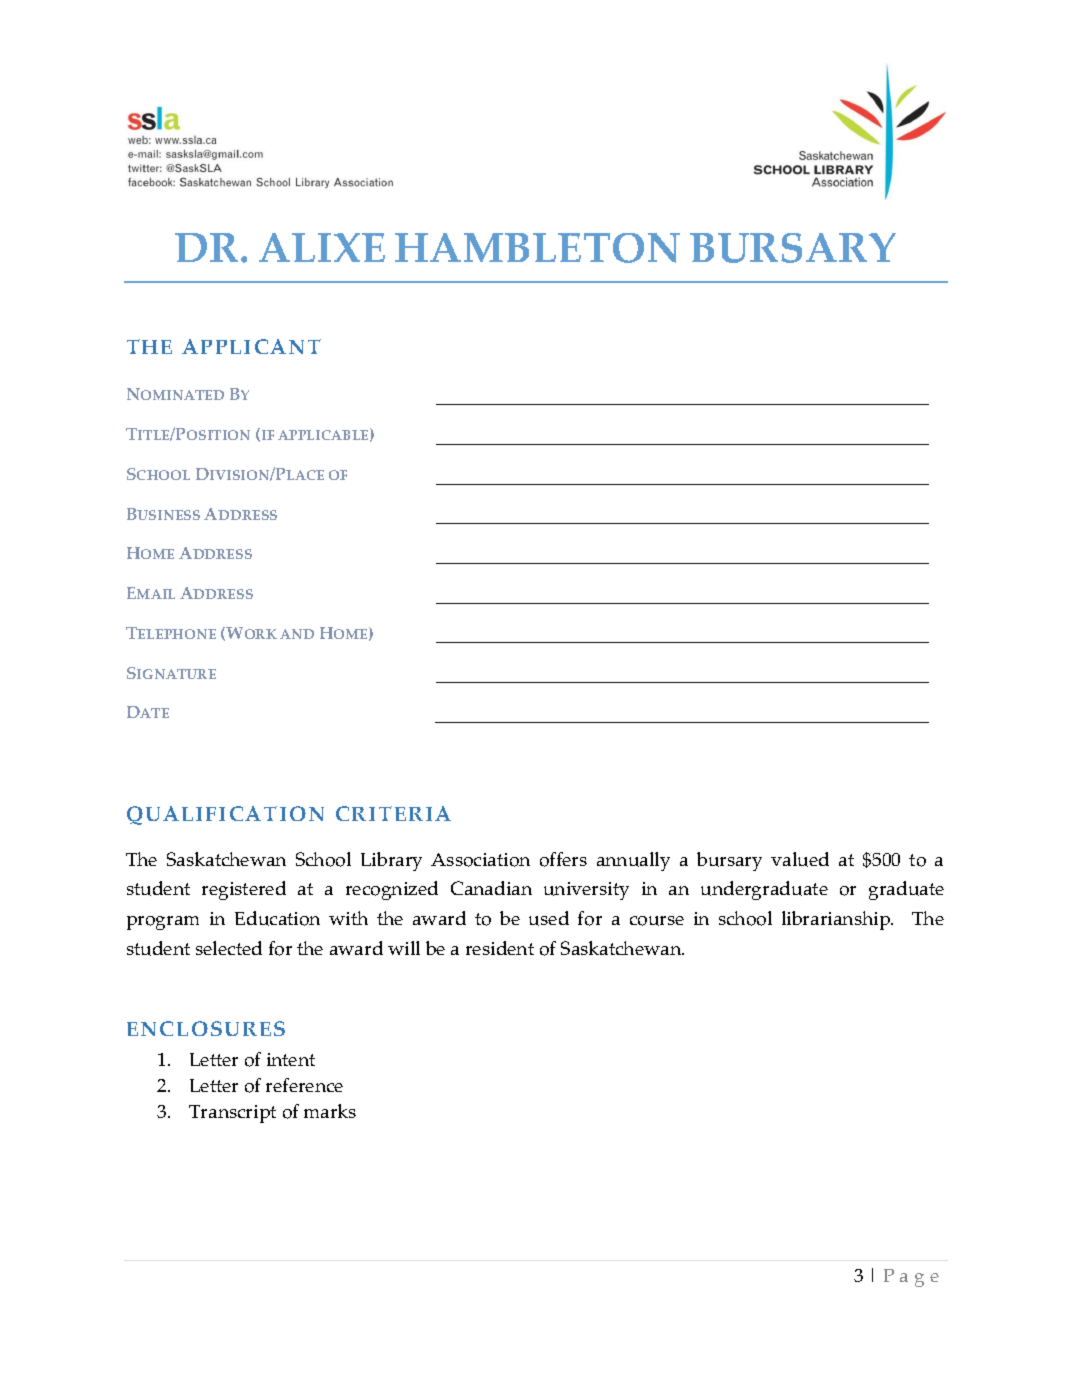  I want to click on annually, so click(633, 861).
